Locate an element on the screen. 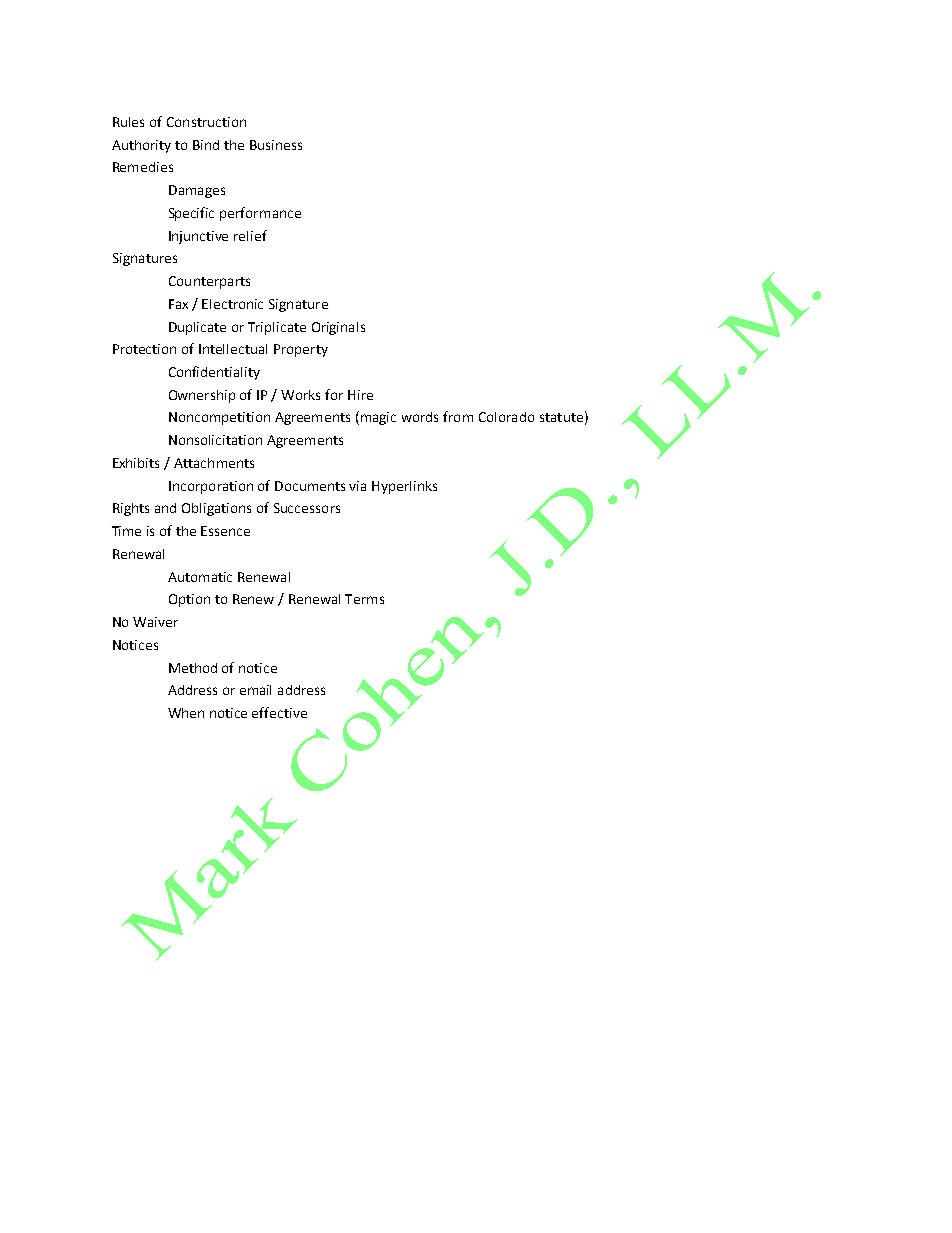 The image size is (952, 1233). performance is located at coordinates (260, 214).
